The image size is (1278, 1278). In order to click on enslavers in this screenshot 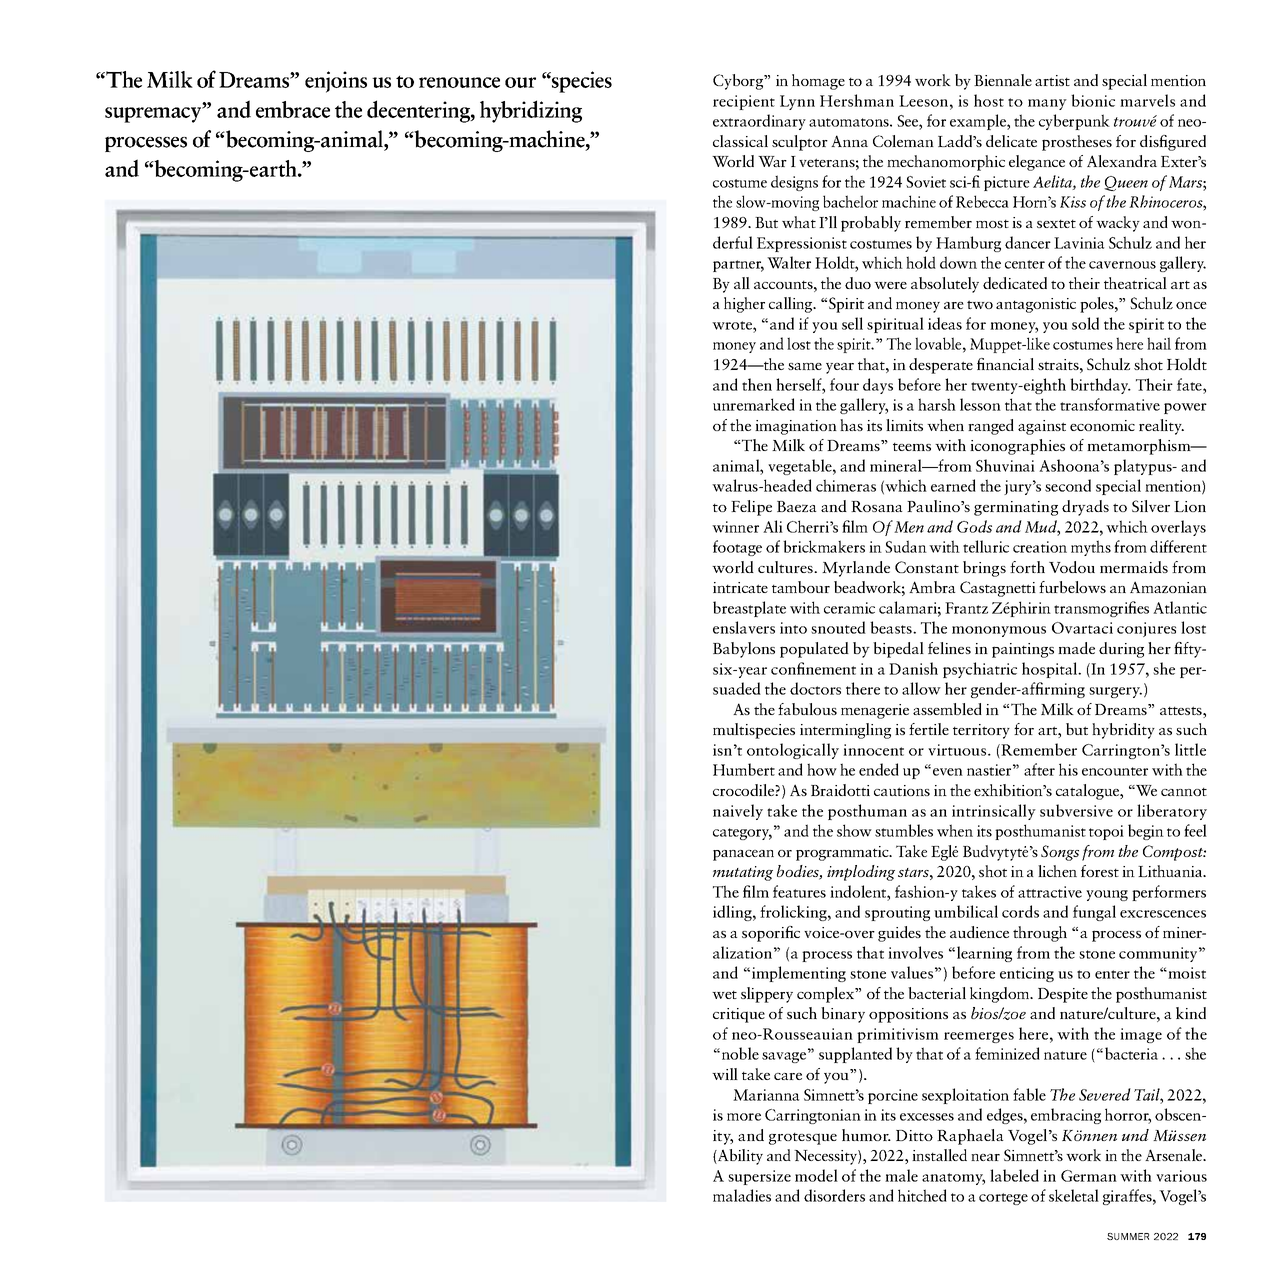, I will do `click(744, 627)`.
